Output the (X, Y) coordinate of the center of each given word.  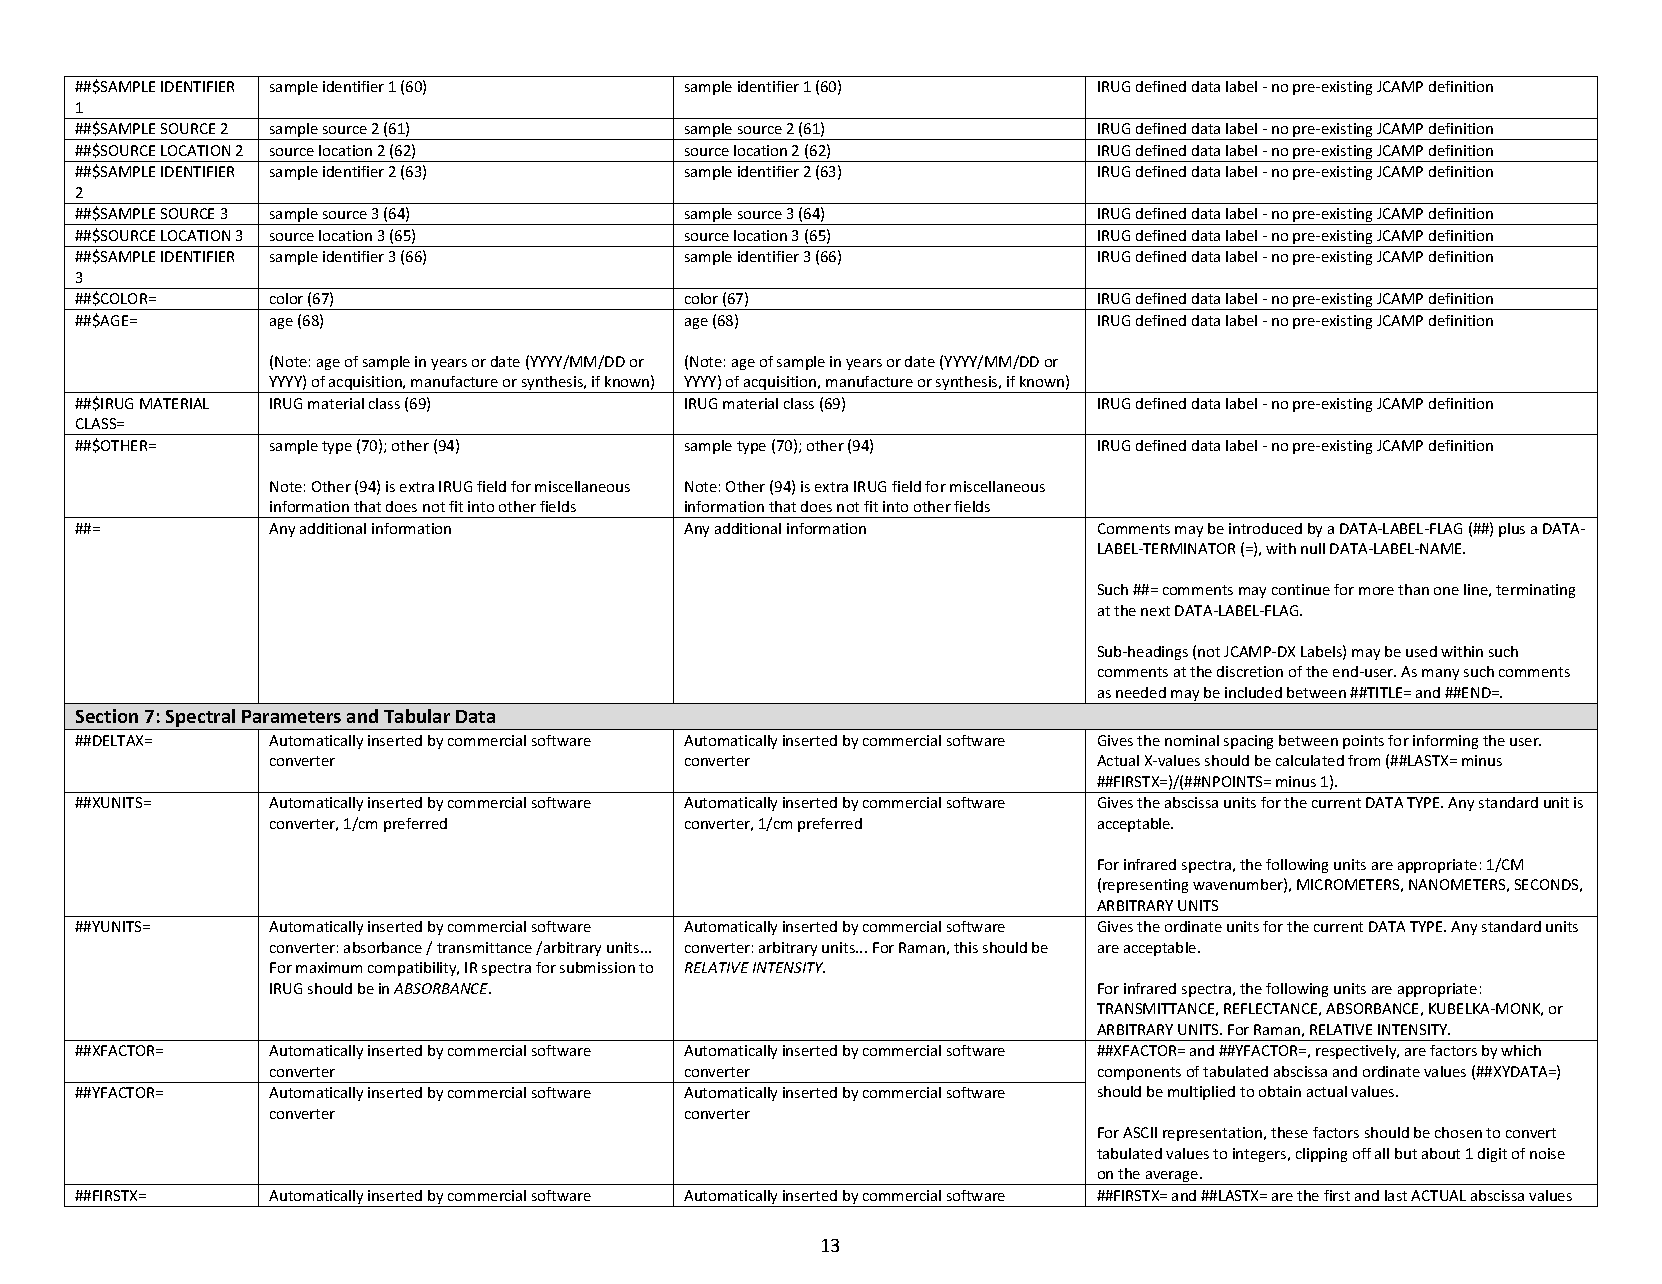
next (1155, 611)
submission (597, 967)
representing (1145, 886)
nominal (1192, 740)
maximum (329, 967)
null (1313, 548)
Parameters (291, 716)
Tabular (417, 716)
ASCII (1140, 1132)
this (966, 947)
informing (1445, 742)
